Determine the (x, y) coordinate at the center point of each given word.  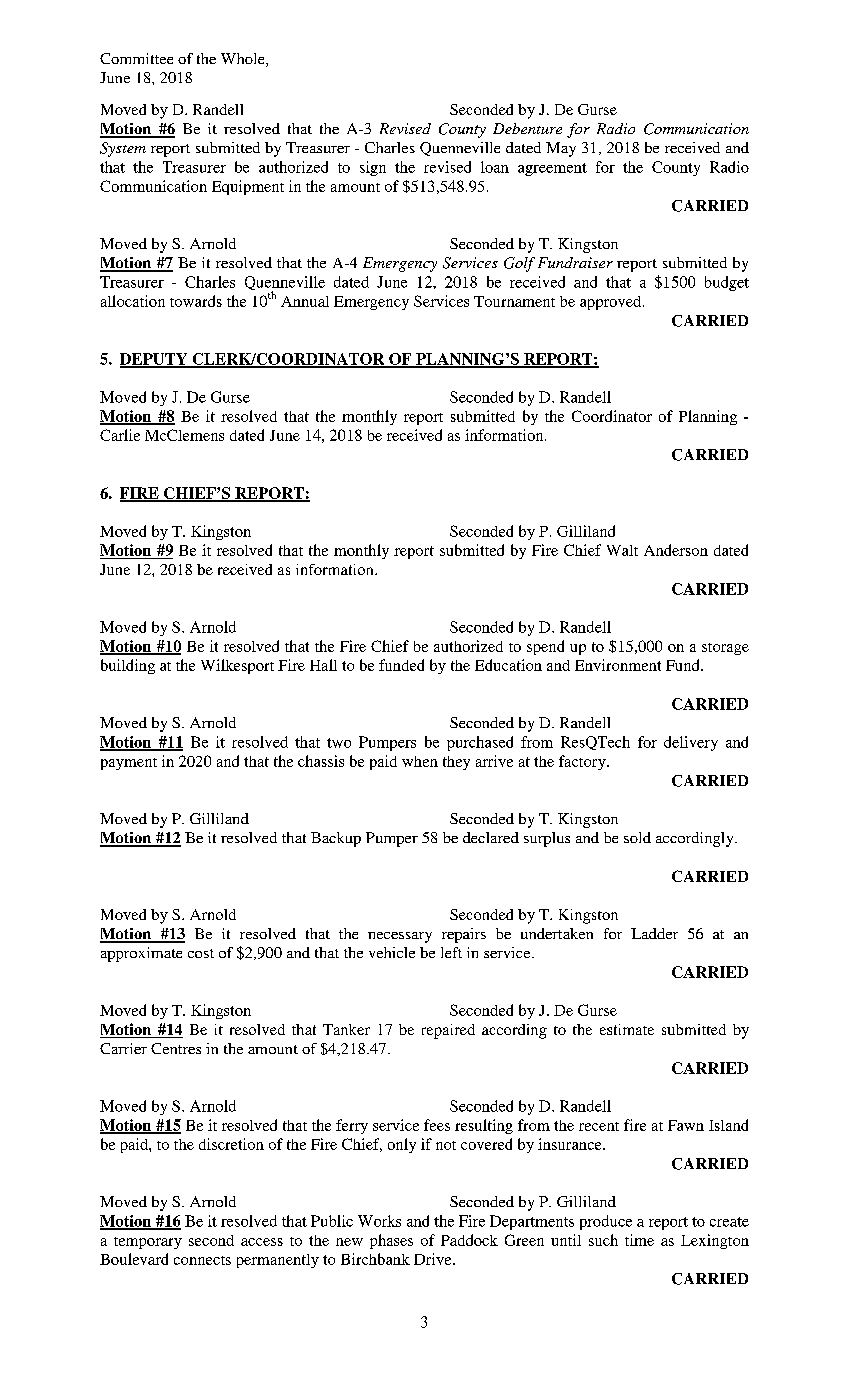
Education (508, 665)
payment (129, 764)
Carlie (120, 435)
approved (612, 303)
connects (202, 1260)
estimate (627, 1029)
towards (196, 301)
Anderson (676, 550)
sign (373, 168)
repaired (448, 1031)
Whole (244, 60)
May (561, 149)
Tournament (514, 301)
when (420, 761)
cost (201, 953)
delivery (691, 743)
